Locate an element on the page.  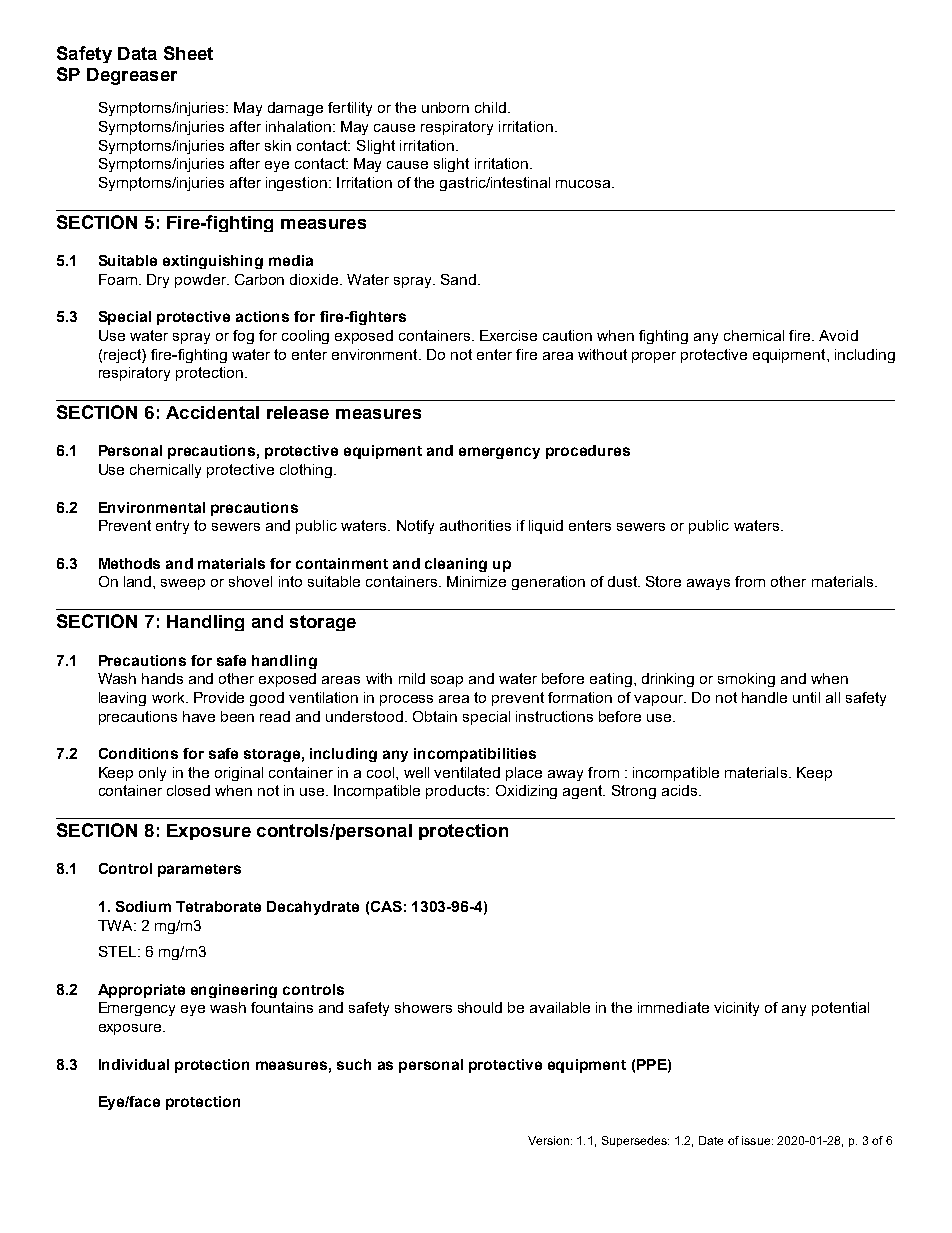
mucosa is located at coordinates (584, 184).
